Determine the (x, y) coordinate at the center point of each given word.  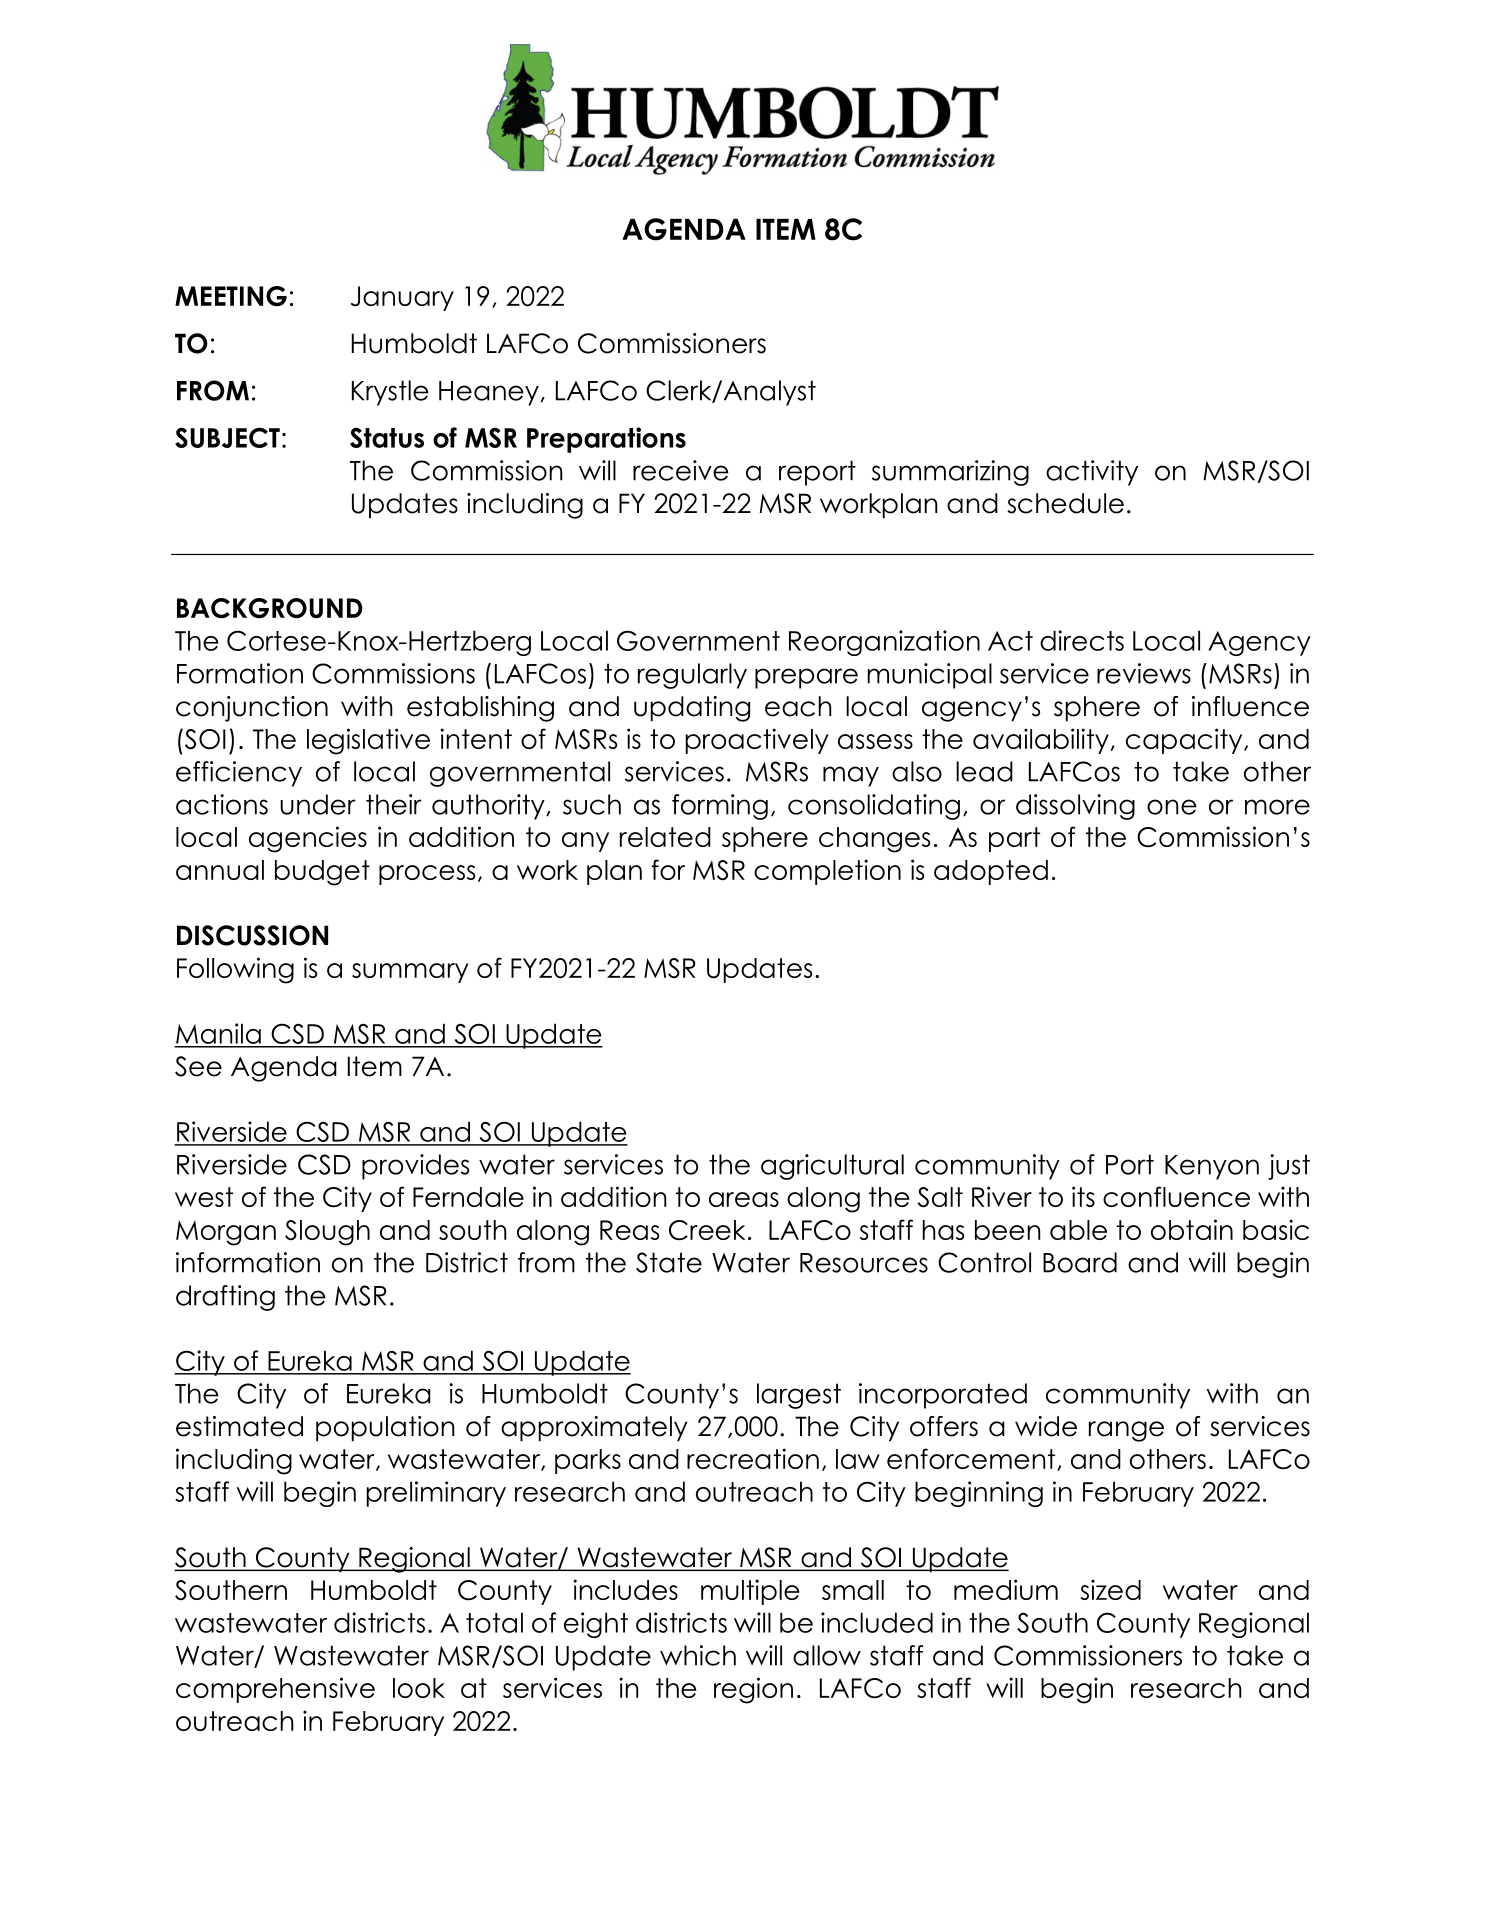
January (402, 298)
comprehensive (275, 1690)
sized (1110, 1589)
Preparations (606, 440)
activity (1092, 473)
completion (827, 872)
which (698, 1655)
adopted (991, 872)
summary (410, 973)
